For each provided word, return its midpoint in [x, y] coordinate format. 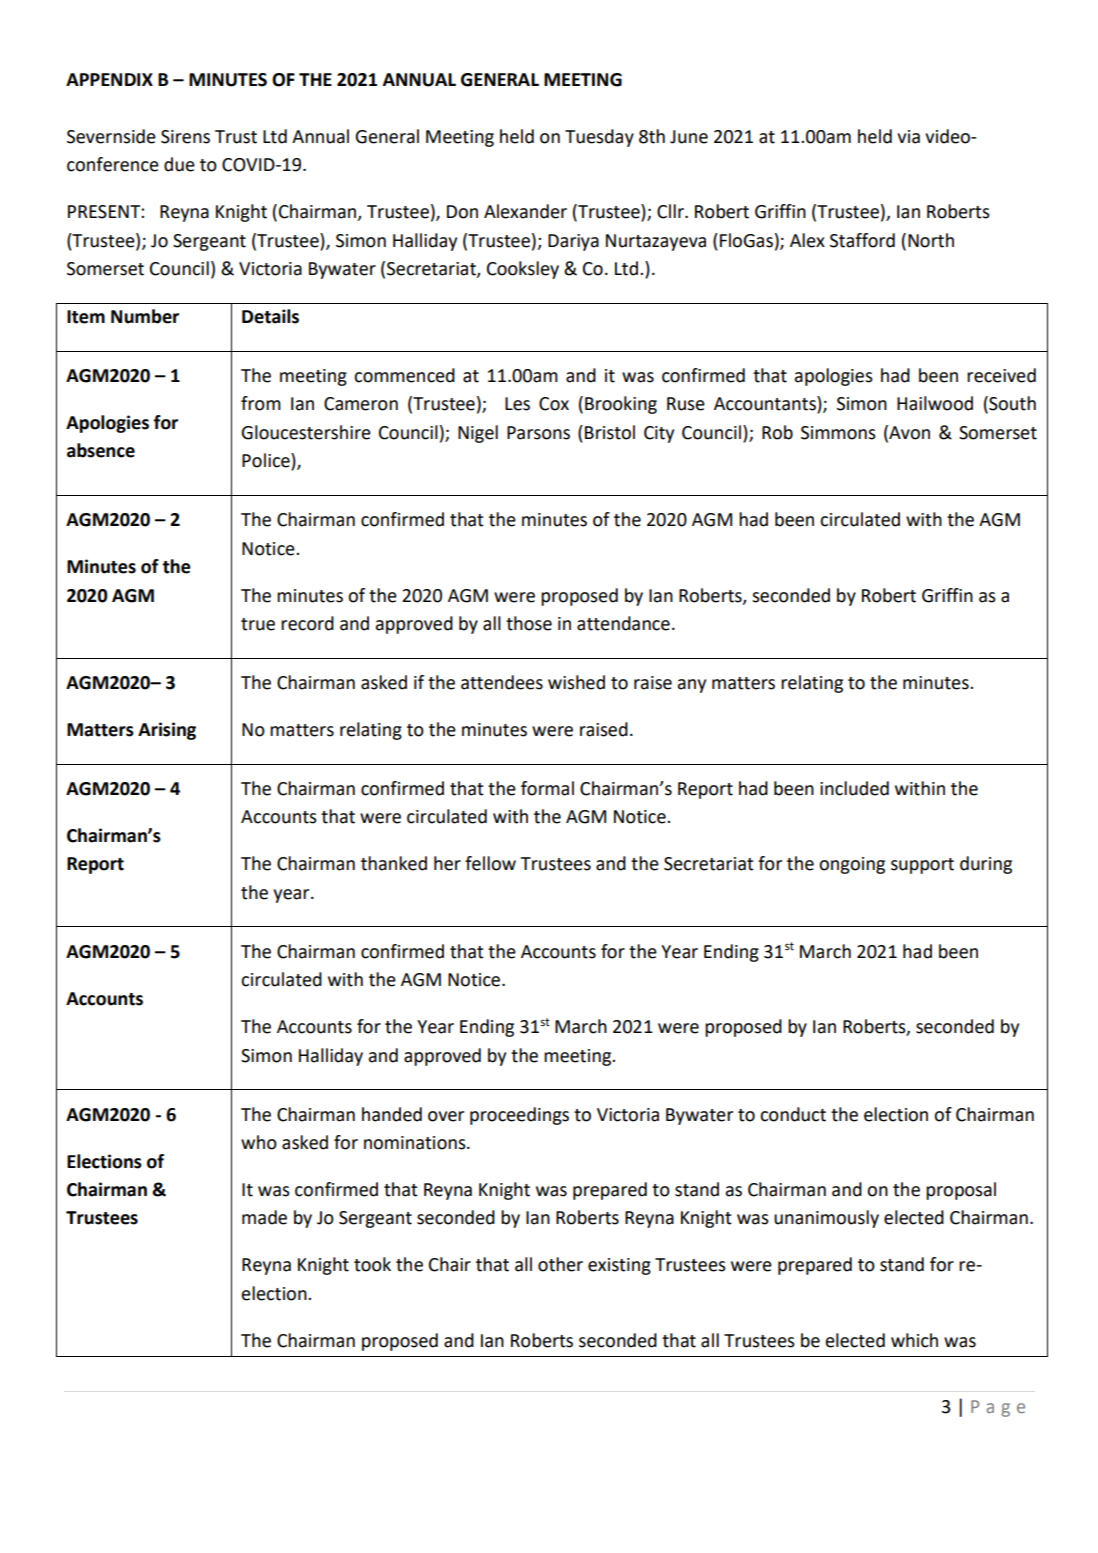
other [560, 1264]
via [908, 137]
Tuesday [599, 138]
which [914, 1340]
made [264, 1217]
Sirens [185, 137]
